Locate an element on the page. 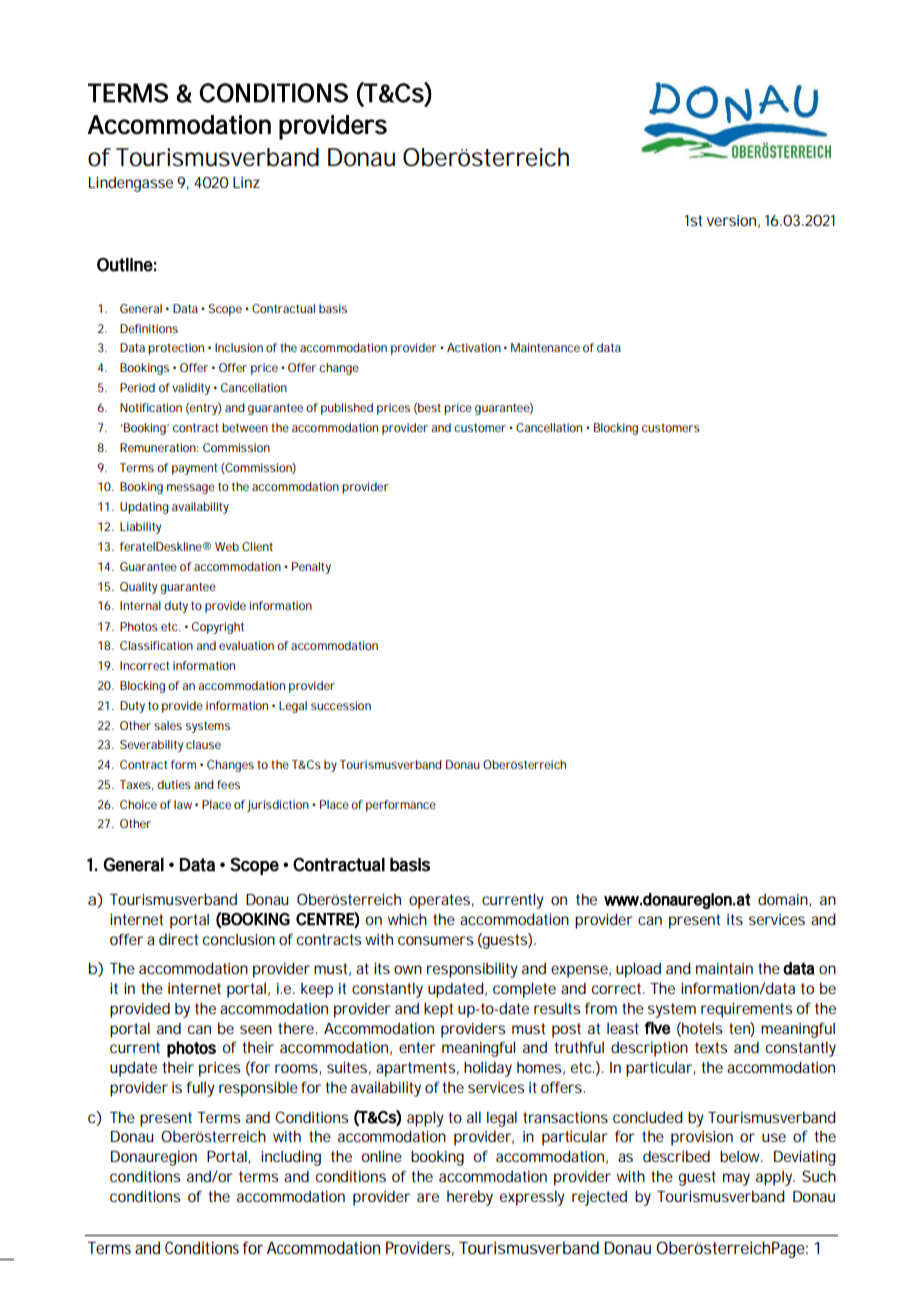 The height and width of the image is (1308, 924). Maintenance is located at coordinates (545, 347).
